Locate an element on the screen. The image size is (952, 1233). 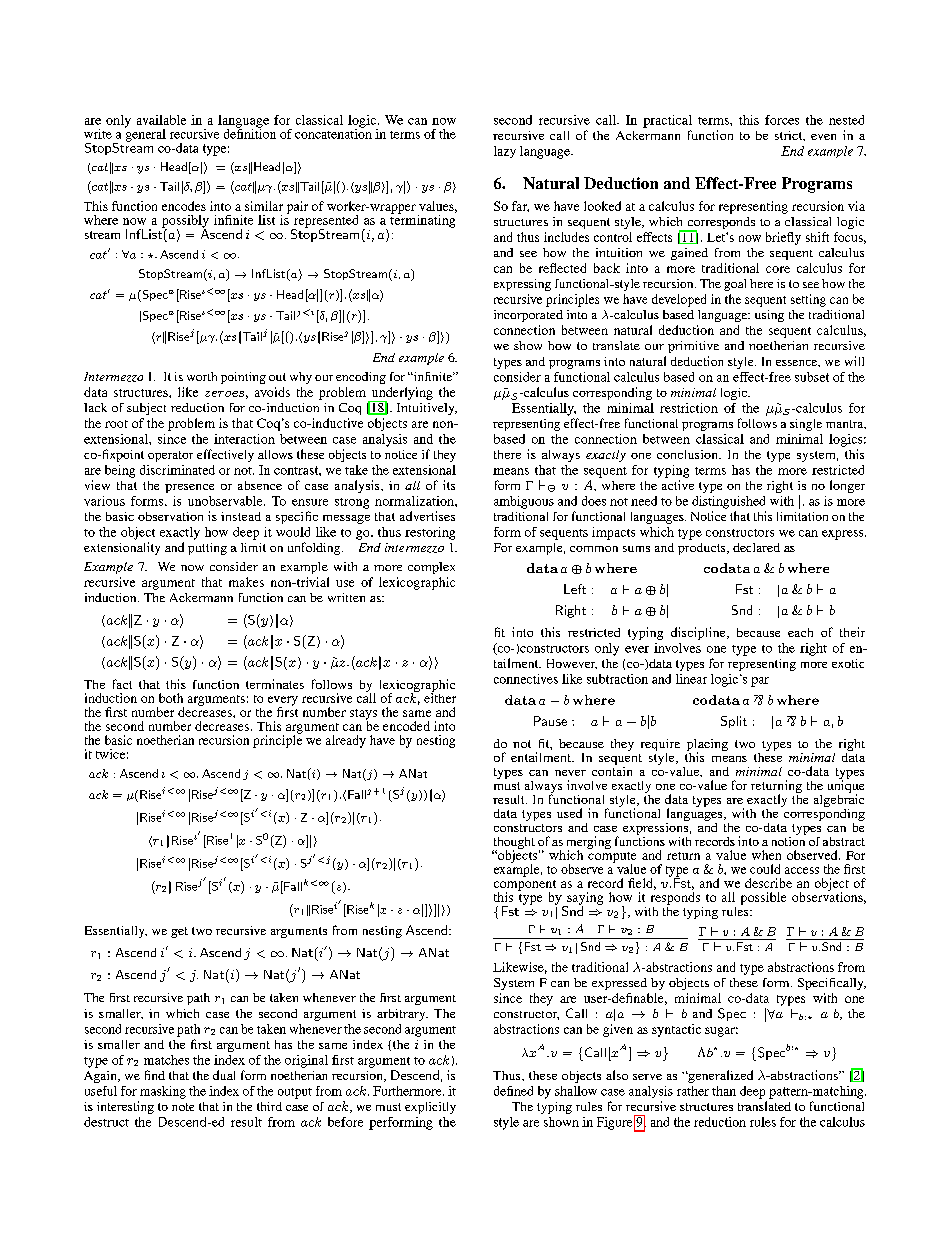
forces is located at coordinates (782, 120).
